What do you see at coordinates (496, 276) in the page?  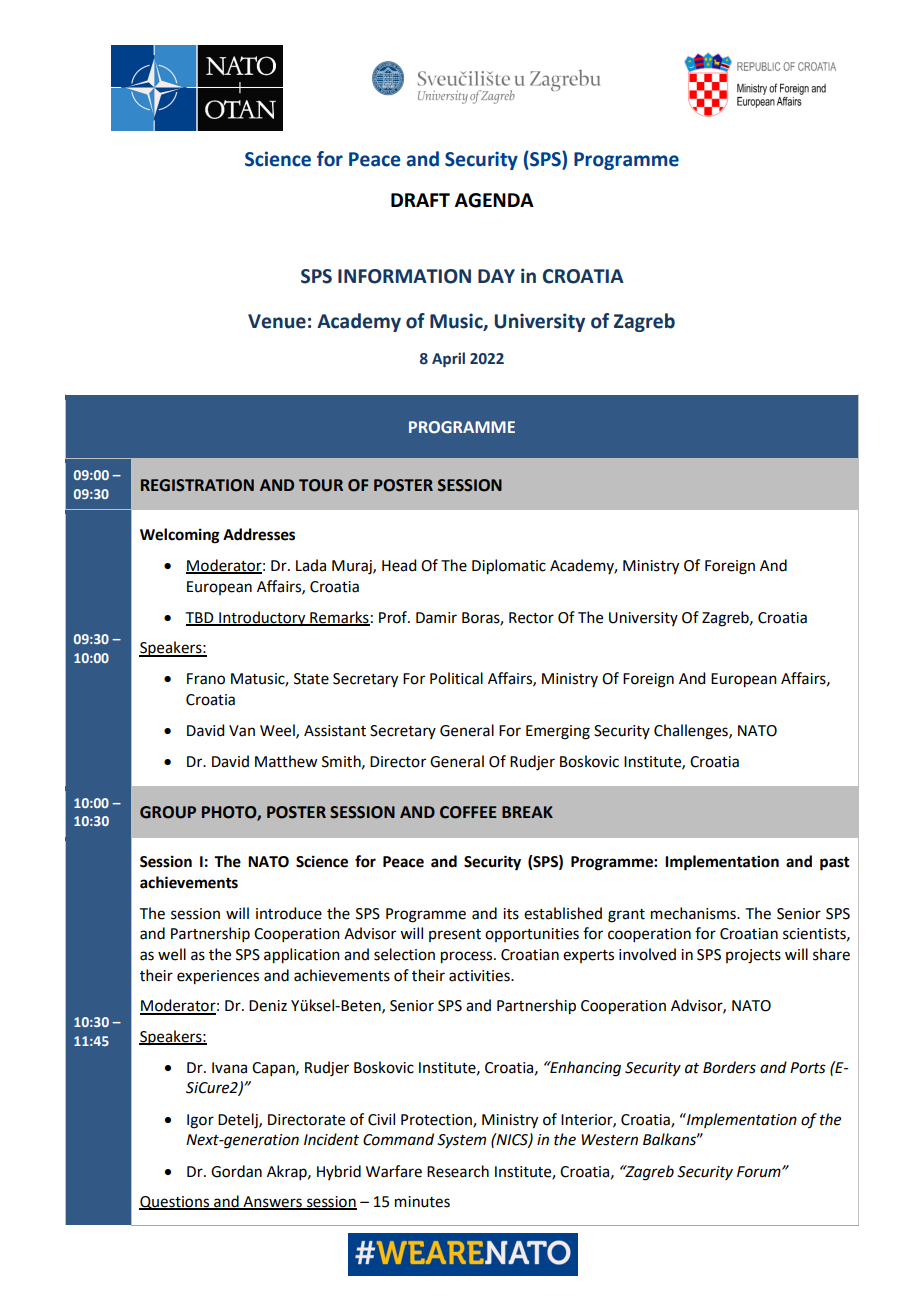 I see `DAY` at bounding box center [496, 276].
